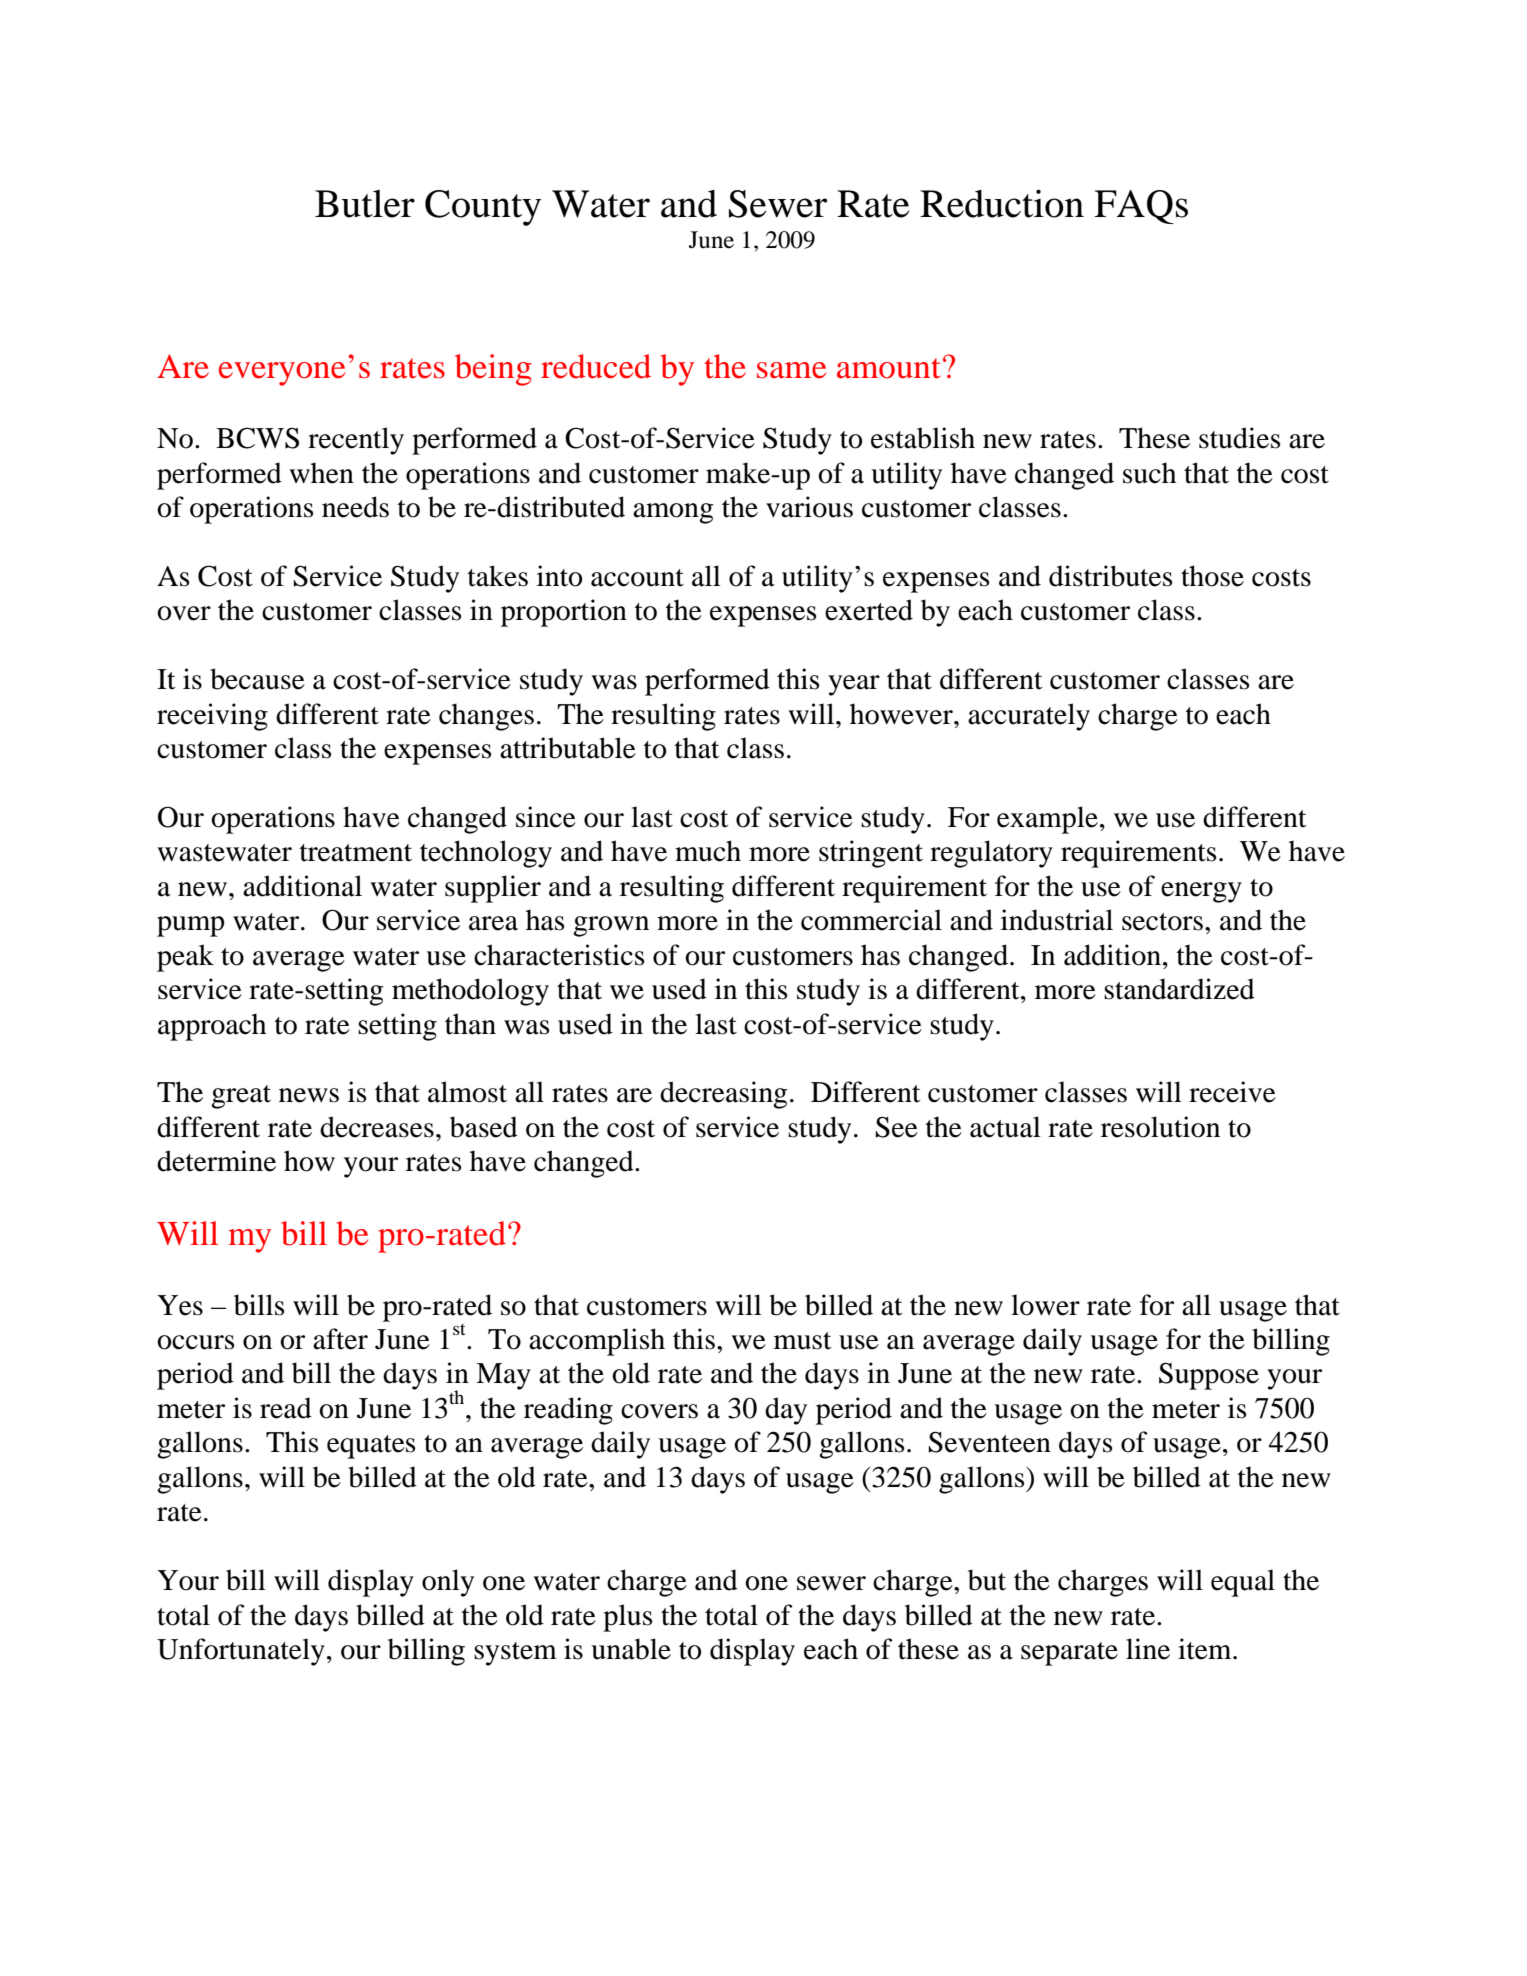  I want to click on Unfortunately, so click(241, 1652).
